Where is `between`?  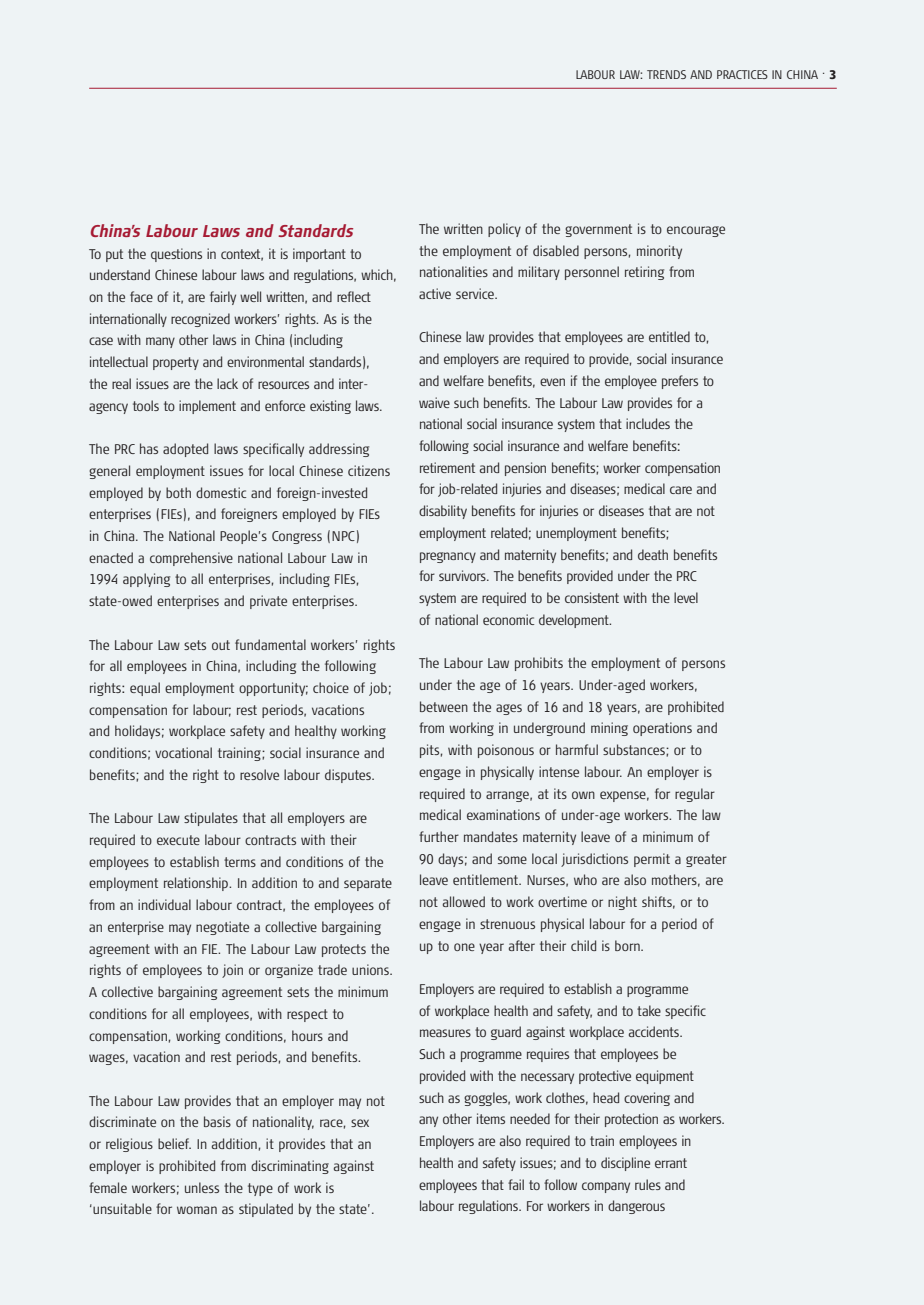 between is located at coordinates (444, 706).
